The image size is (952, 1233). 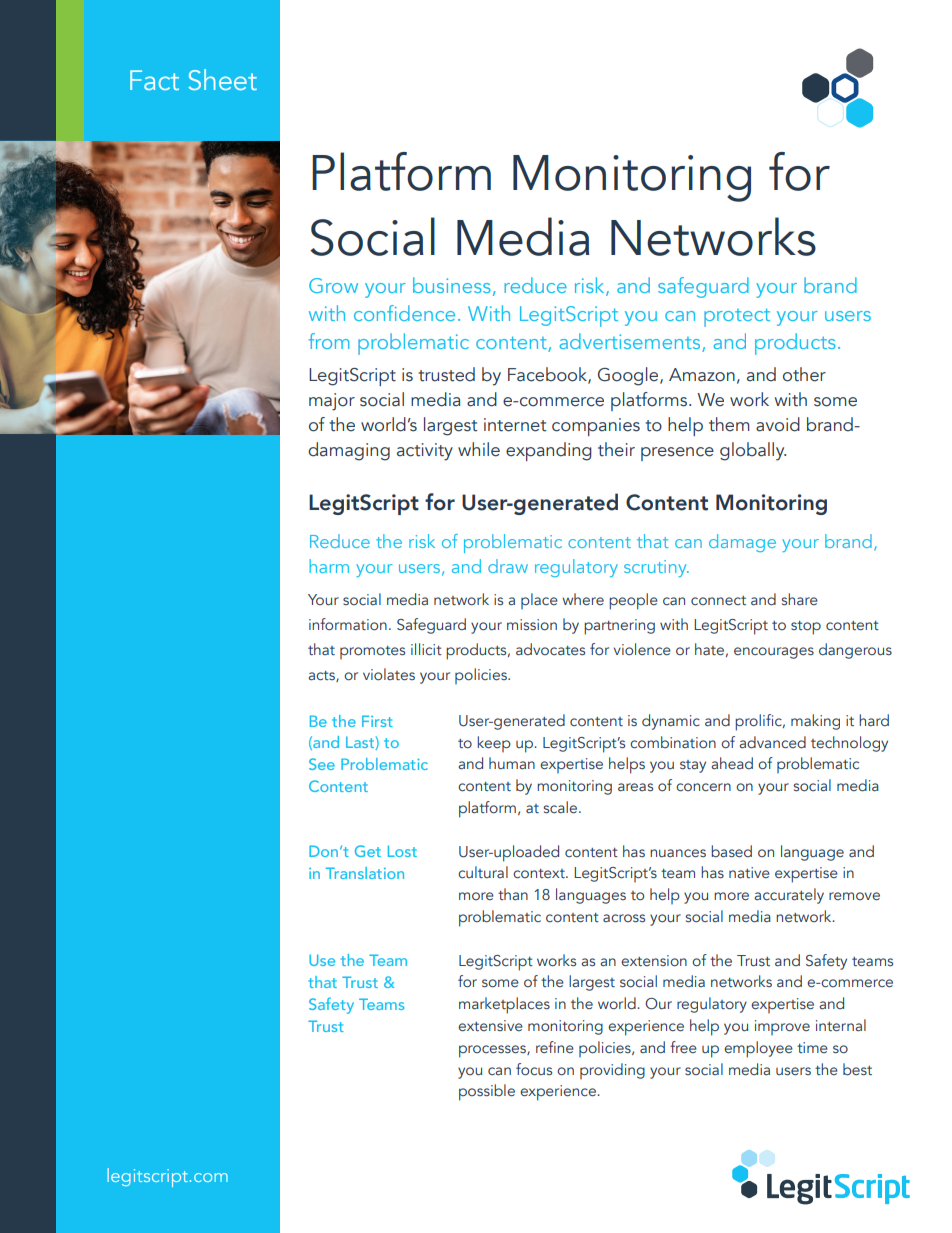 What do you see at coordinates (452, 285) in the image?
I see `business` at bounding box center [452, 285].
